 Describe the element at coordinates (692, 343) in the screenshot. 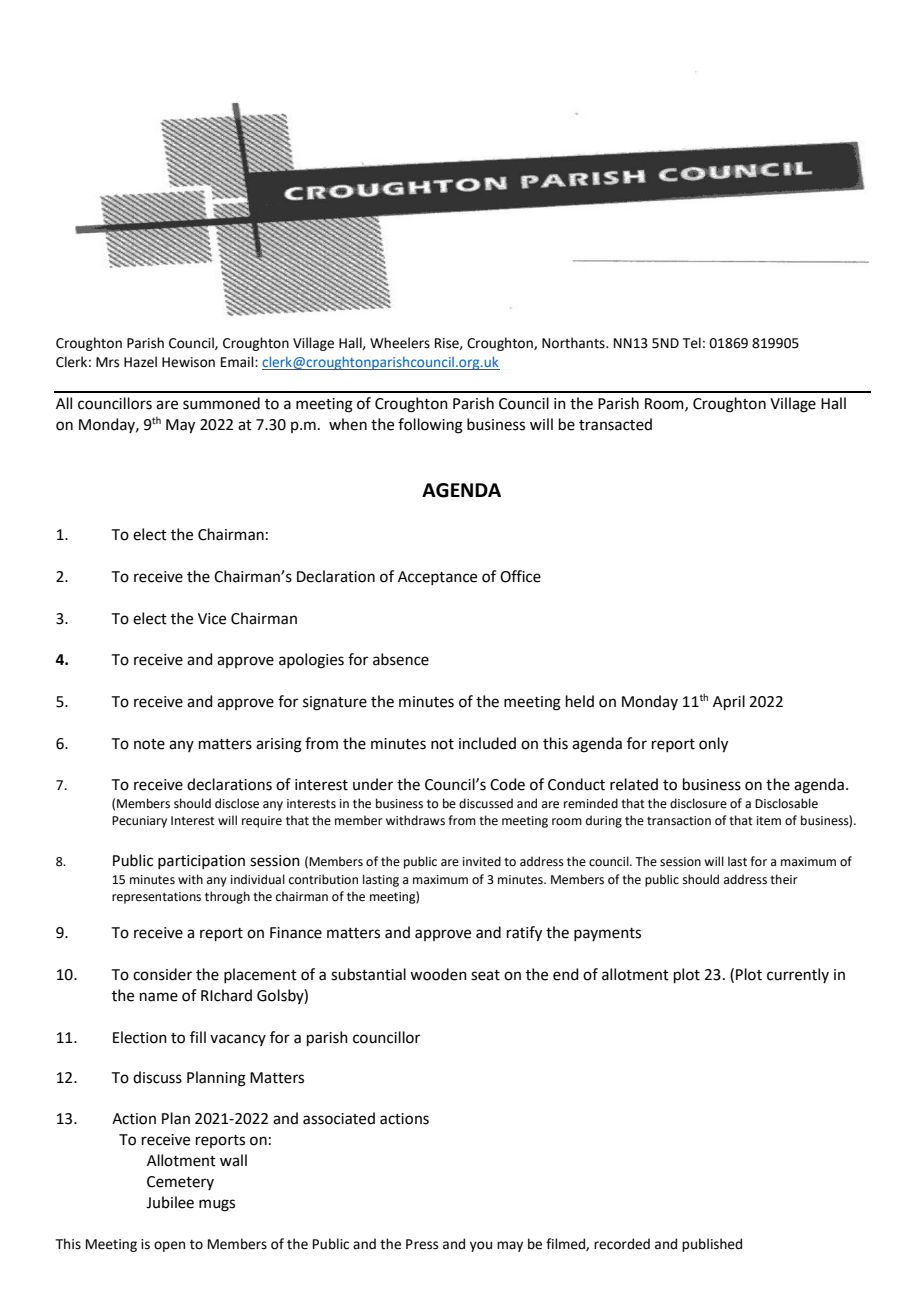

I see `Tel` at that location.
